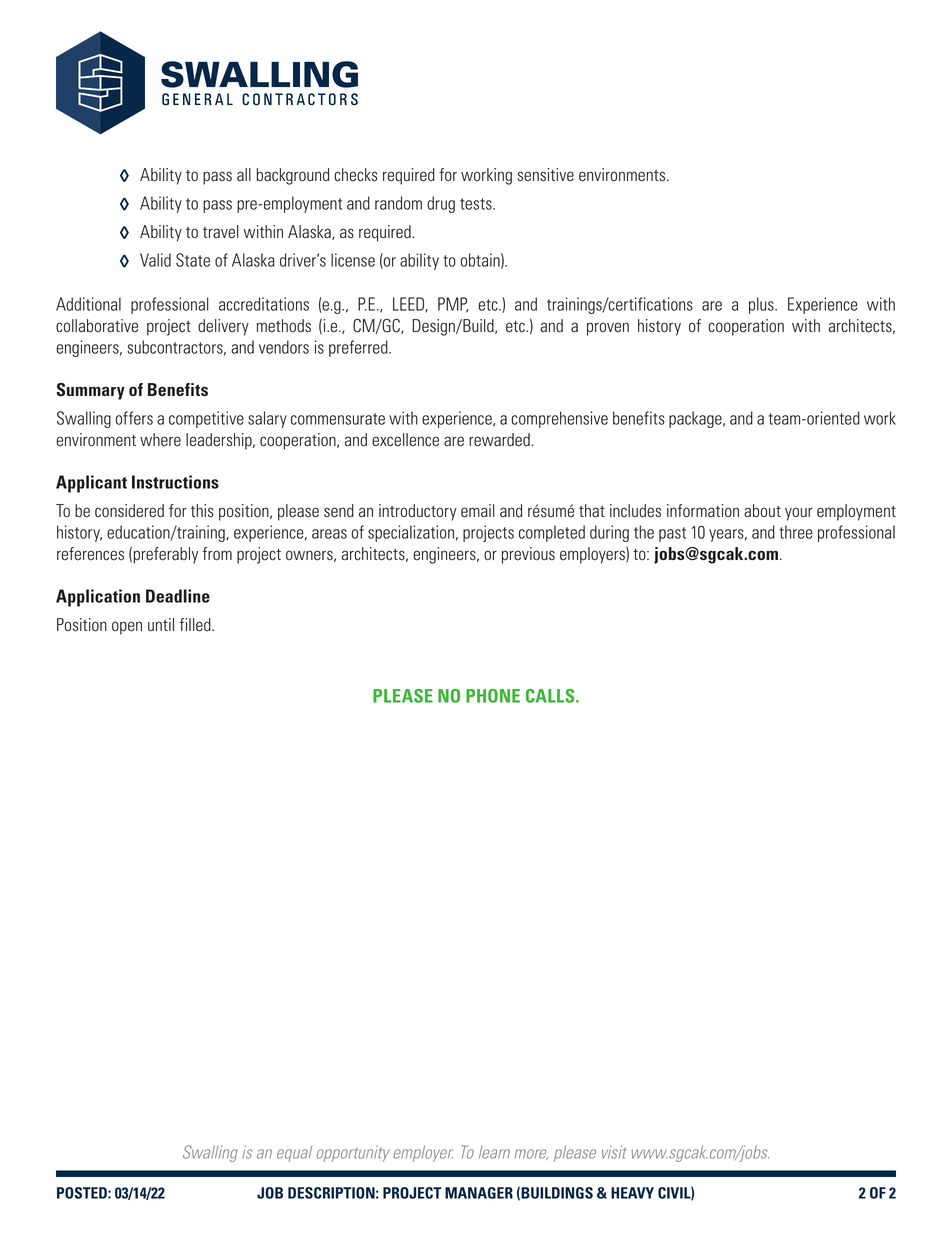 The image size is (952, 1233). Describe the element at coordinates (405, 440) in the page. I see `excellence` at that location.
